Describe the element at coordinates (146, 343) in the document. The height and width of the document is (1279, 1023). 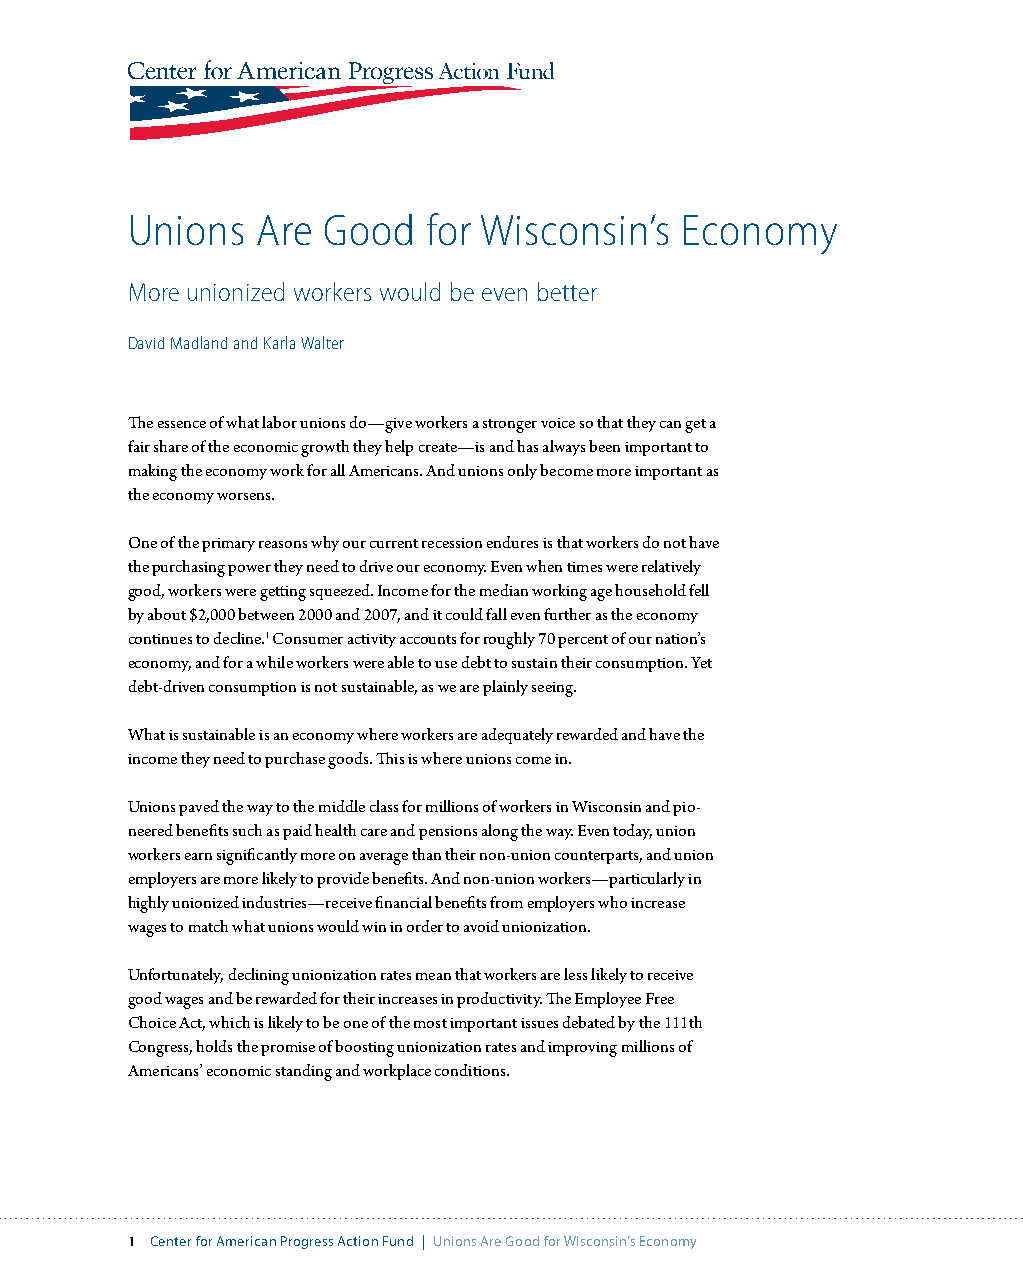
I see `David` at that location.
